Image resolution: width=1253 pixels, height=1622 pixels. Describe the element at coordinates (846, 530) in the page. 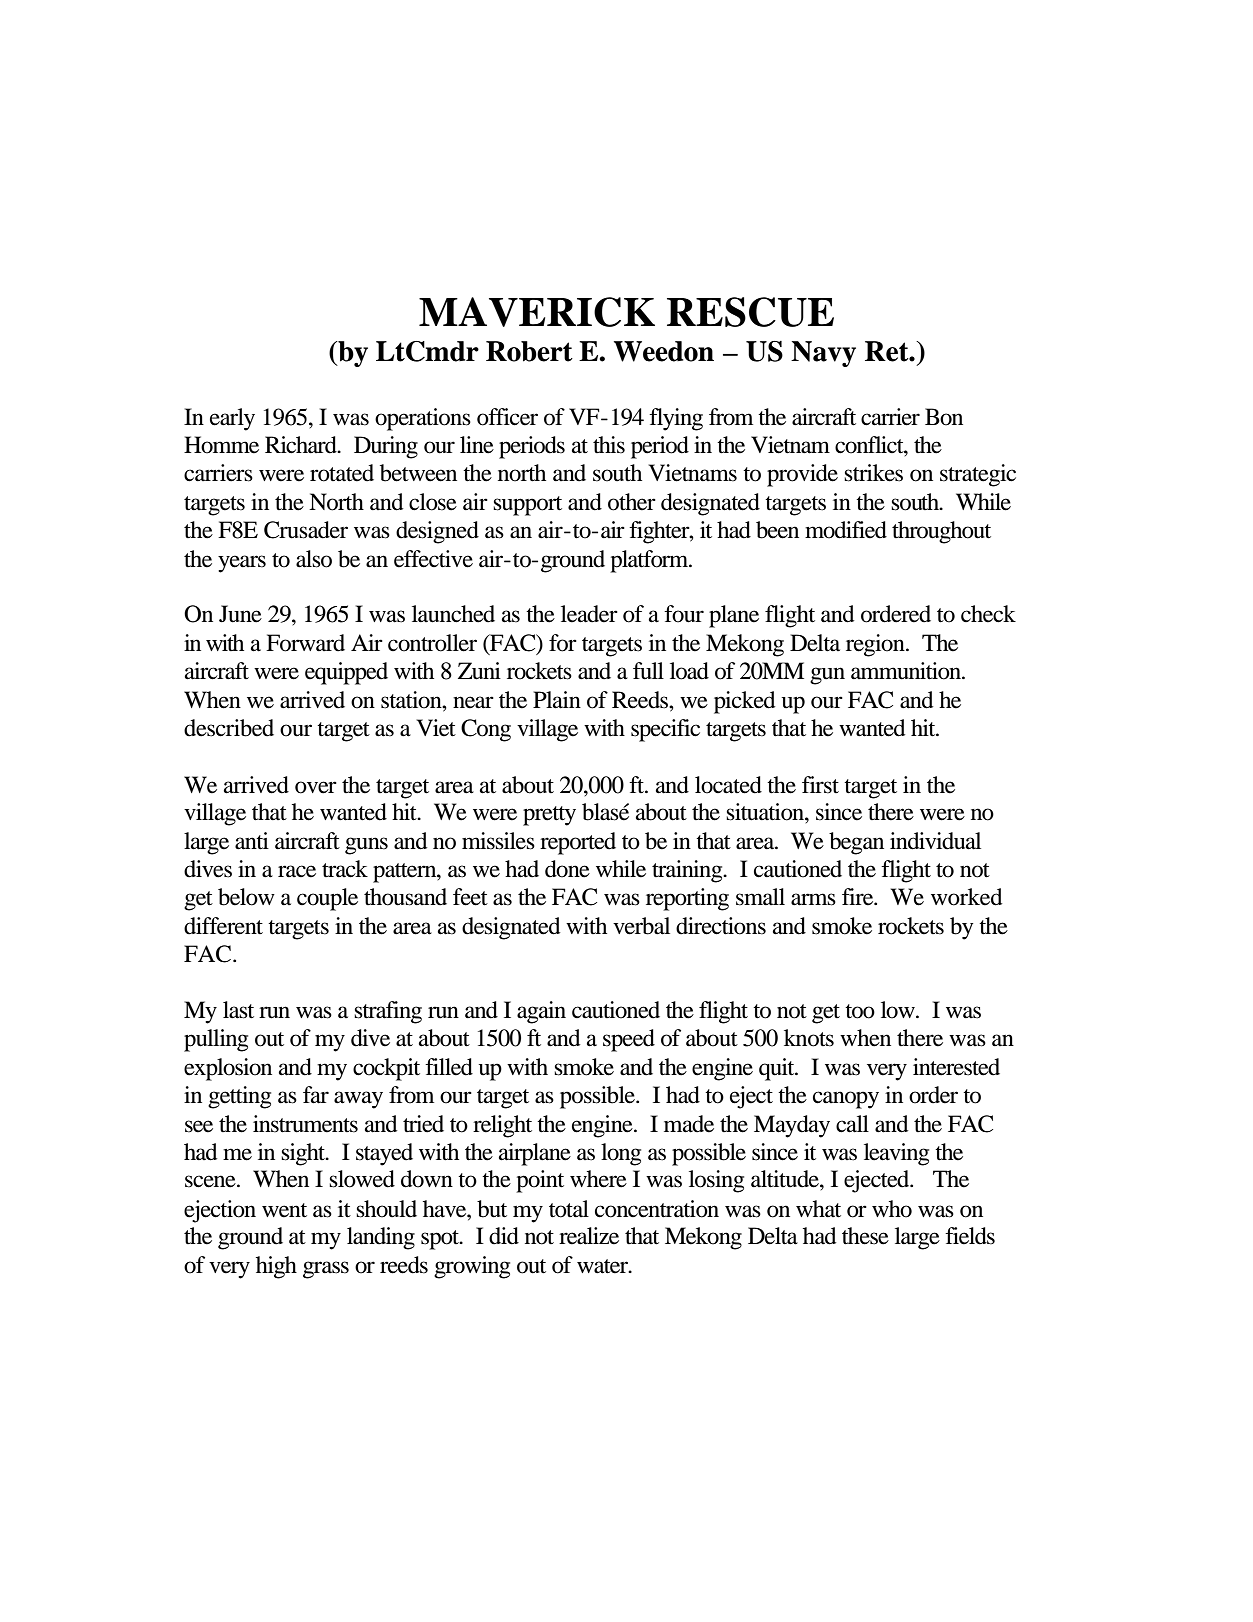

I see `modified` at that location.
